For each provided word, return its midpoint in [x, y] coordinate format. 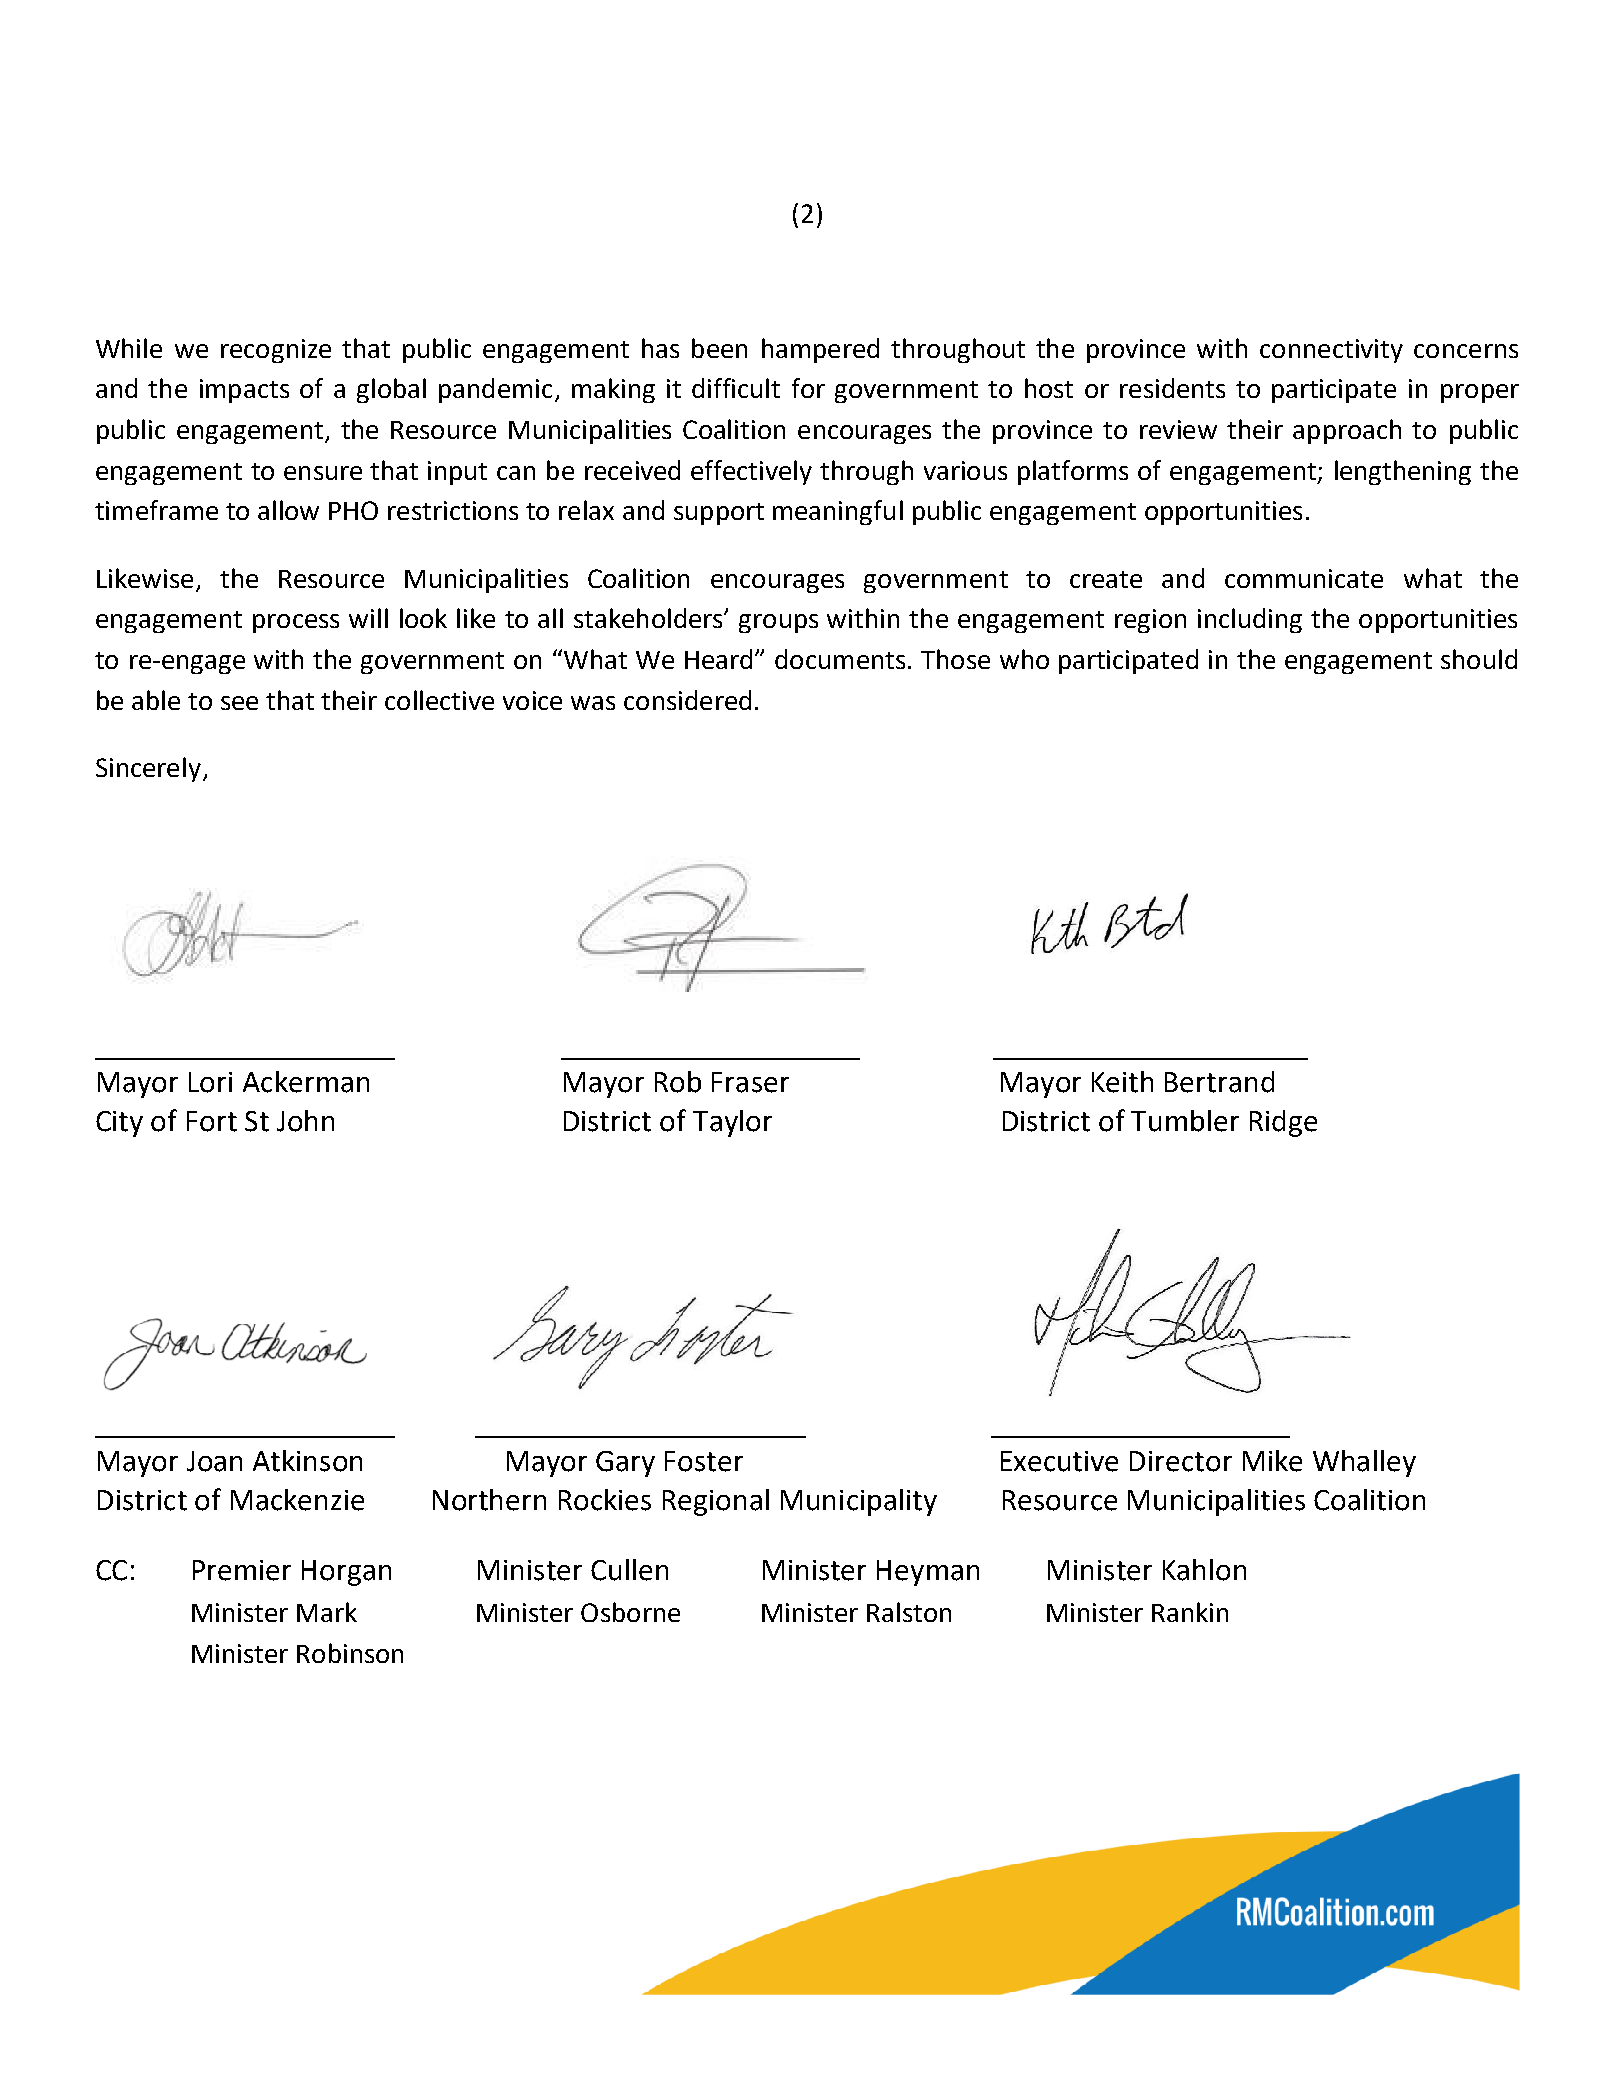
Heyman [928, 1573]
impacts [244, 391]
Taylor [732, 1123]
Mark [327, 1612]
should [1479, 659]
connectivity [1331, 351]
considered [687, 700]
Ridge [1283, 1123]
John [305, 1121]
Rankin [1190, 1612]
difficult [736, 388]
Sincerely [150, 769]
